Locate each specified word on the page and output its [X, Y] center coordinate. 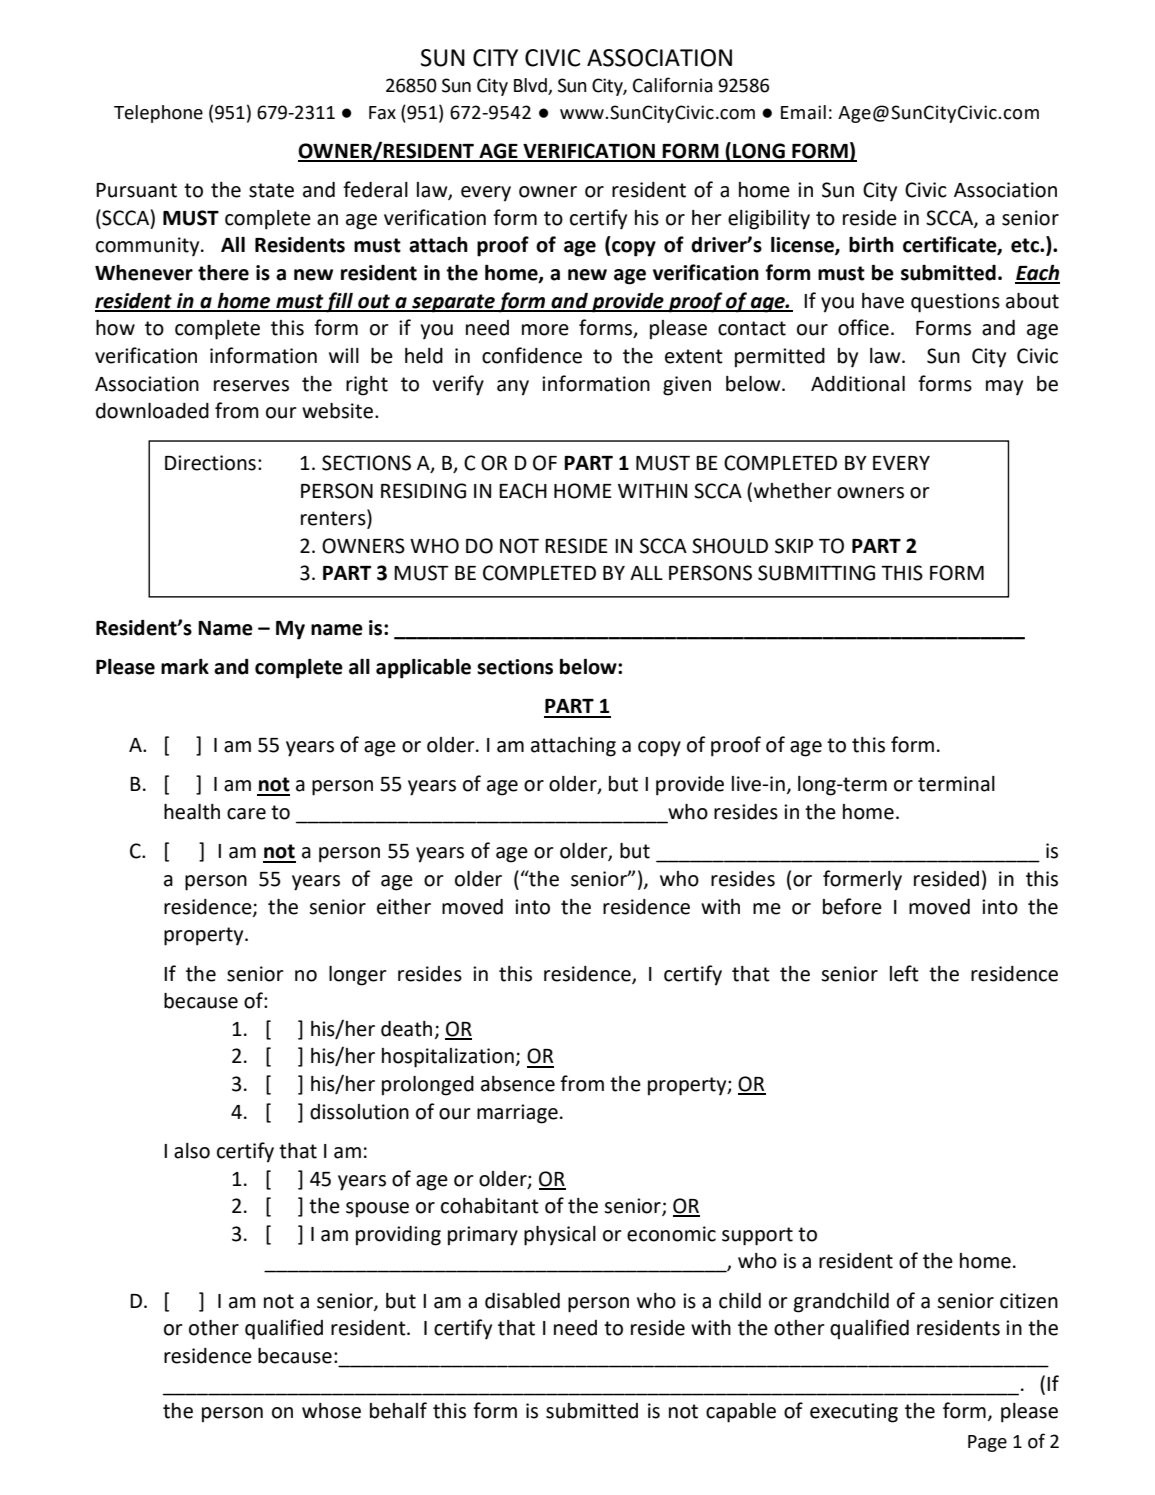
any [513, 388]
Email [803, 112]
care [246, 814]
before [852, 906]
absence [518, 1084]
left [904, 973]
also [192, 1151]
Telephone [158, 114]
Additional [858, 384]
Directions [210, 463]
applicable [423, 668]
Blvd [531, 86]
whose [331, 1411]
